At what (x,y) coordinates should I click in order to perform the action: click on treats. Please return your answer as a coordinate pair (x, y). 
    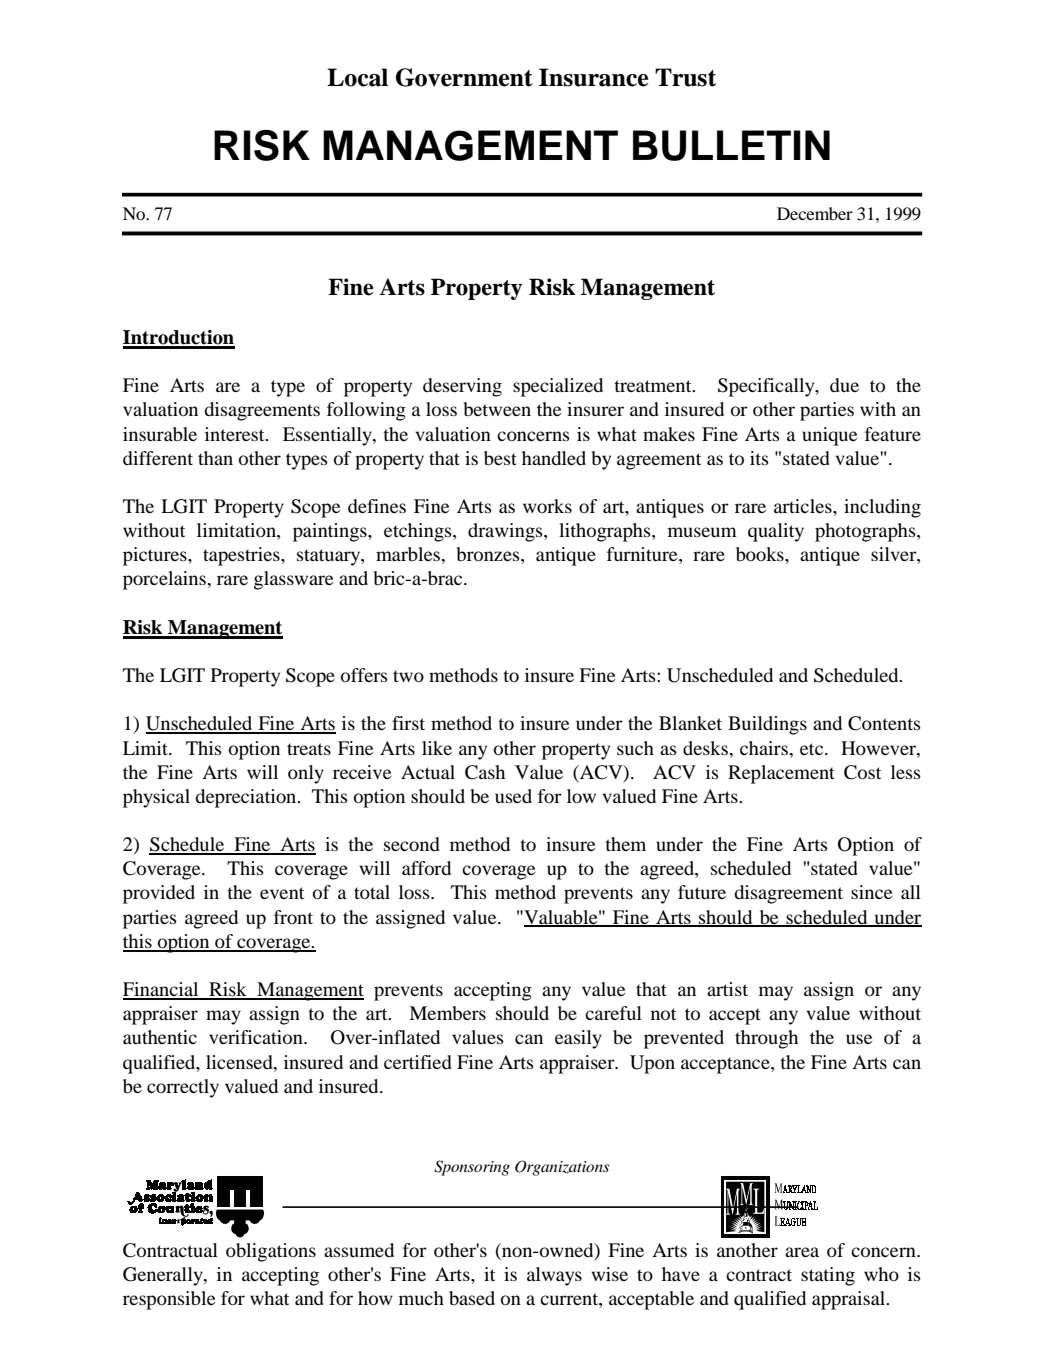
    Looking at the image, I should click on (309, 749).
